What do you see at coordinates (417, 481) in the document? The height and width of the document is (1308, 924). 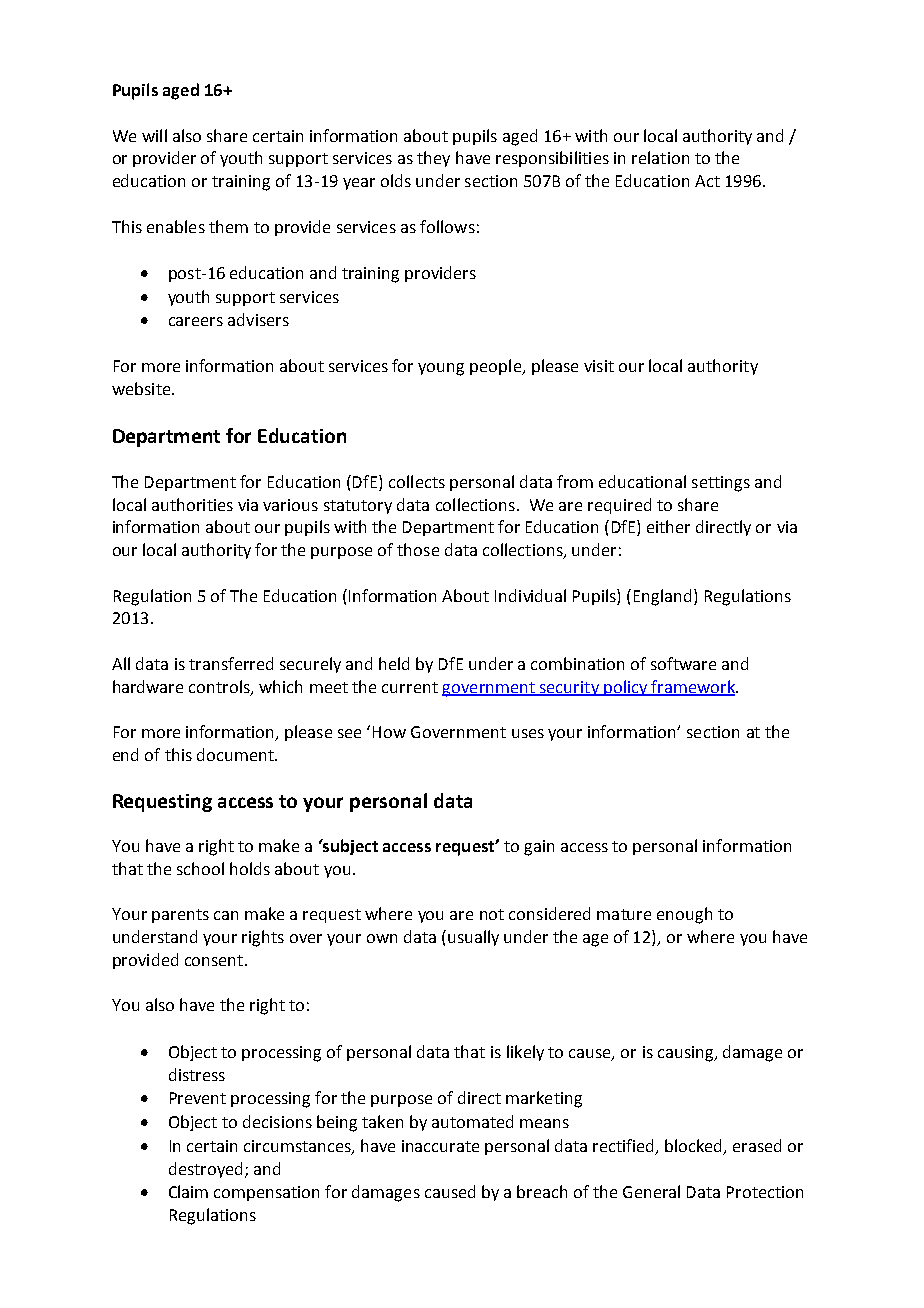 I see `collects` at bounding box center [417, 481].
